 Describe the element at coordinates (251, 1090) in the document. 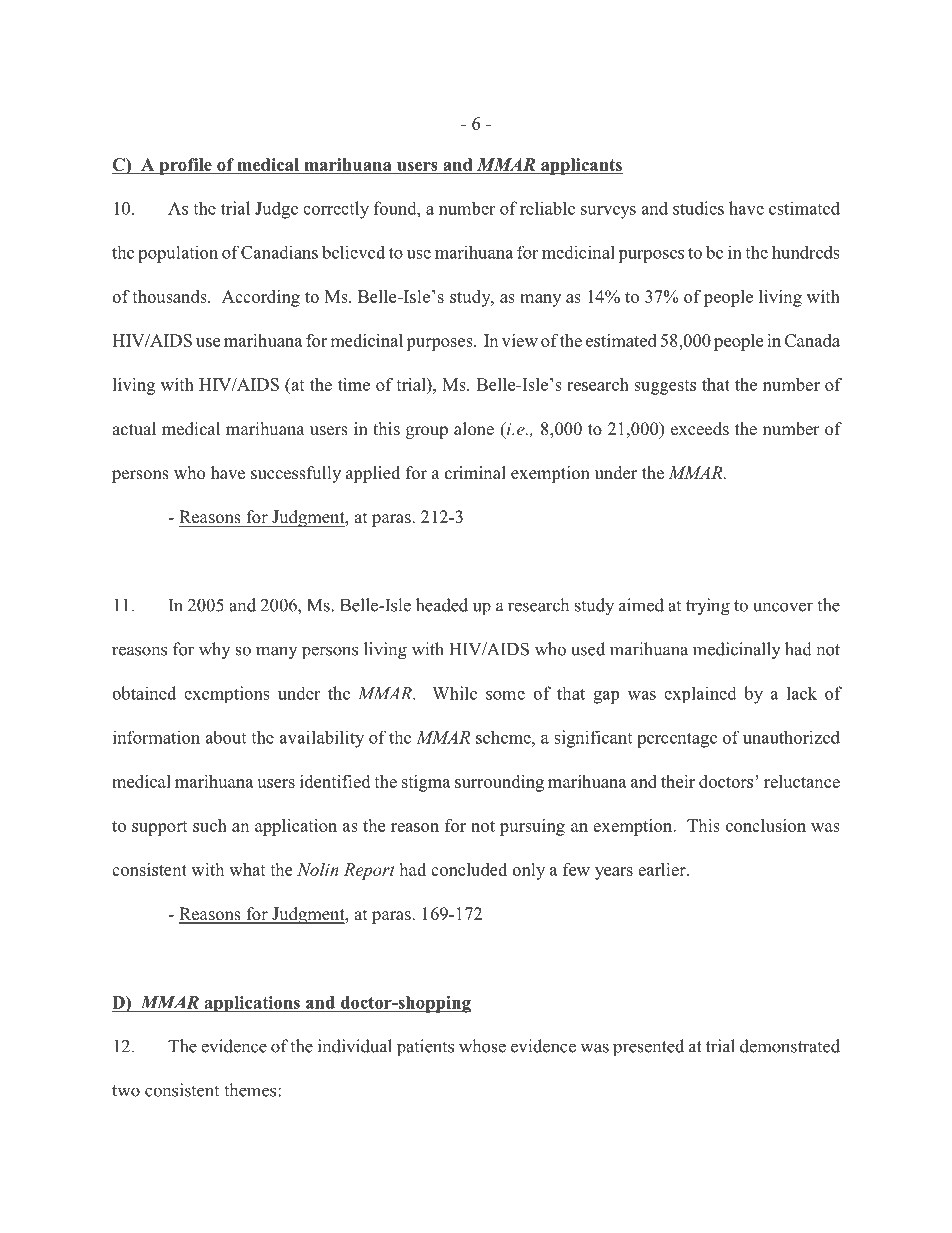

I see `themes` at that location.
